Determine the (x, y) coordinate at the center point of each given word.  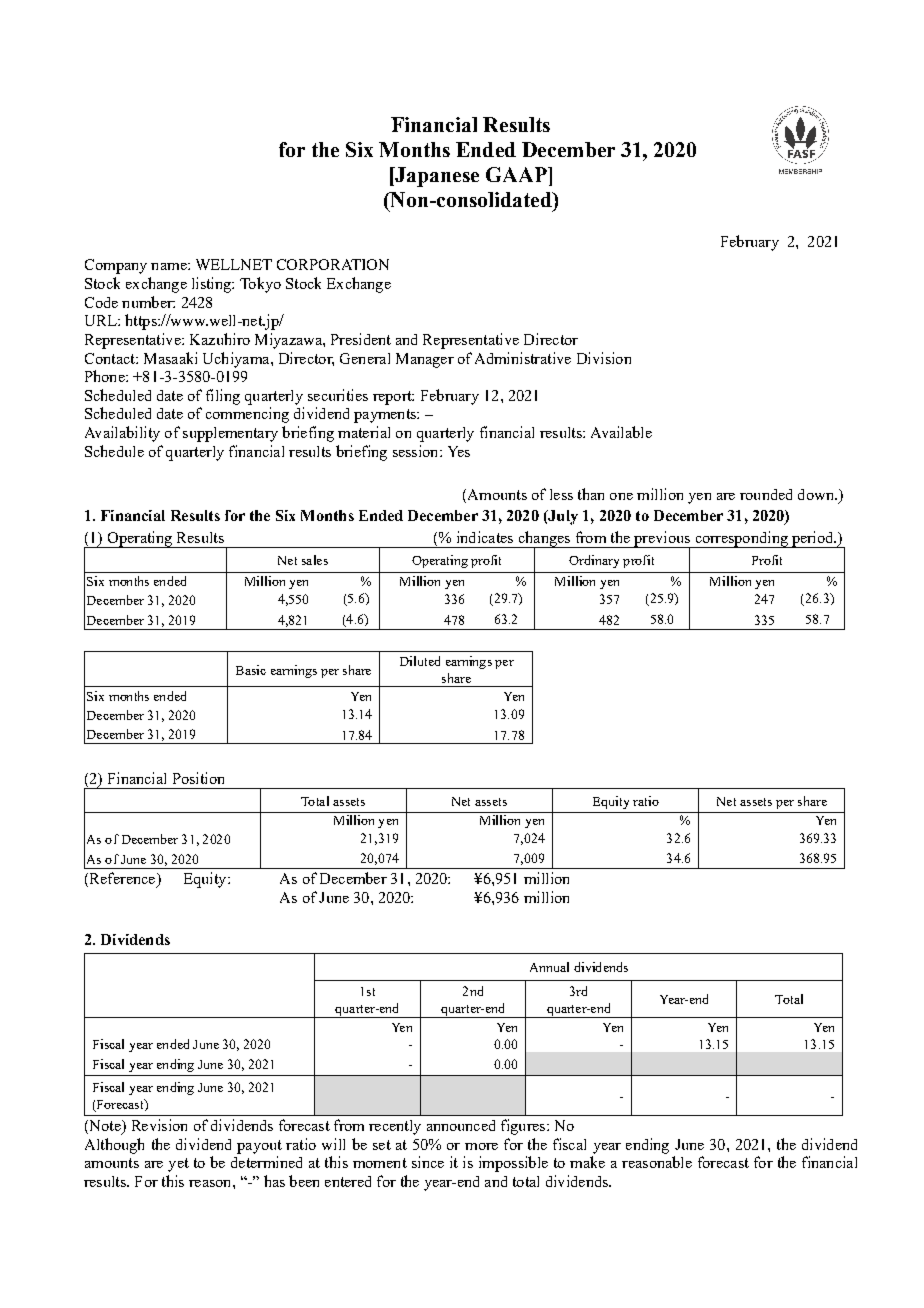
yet (178, 1165)
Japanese (436, 177)
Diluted (420, 661)
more (481, 1146)
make (587, 1162)
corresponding (741, 539)
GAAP (517, 174)
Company (116, 266)
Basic (251, 670)
